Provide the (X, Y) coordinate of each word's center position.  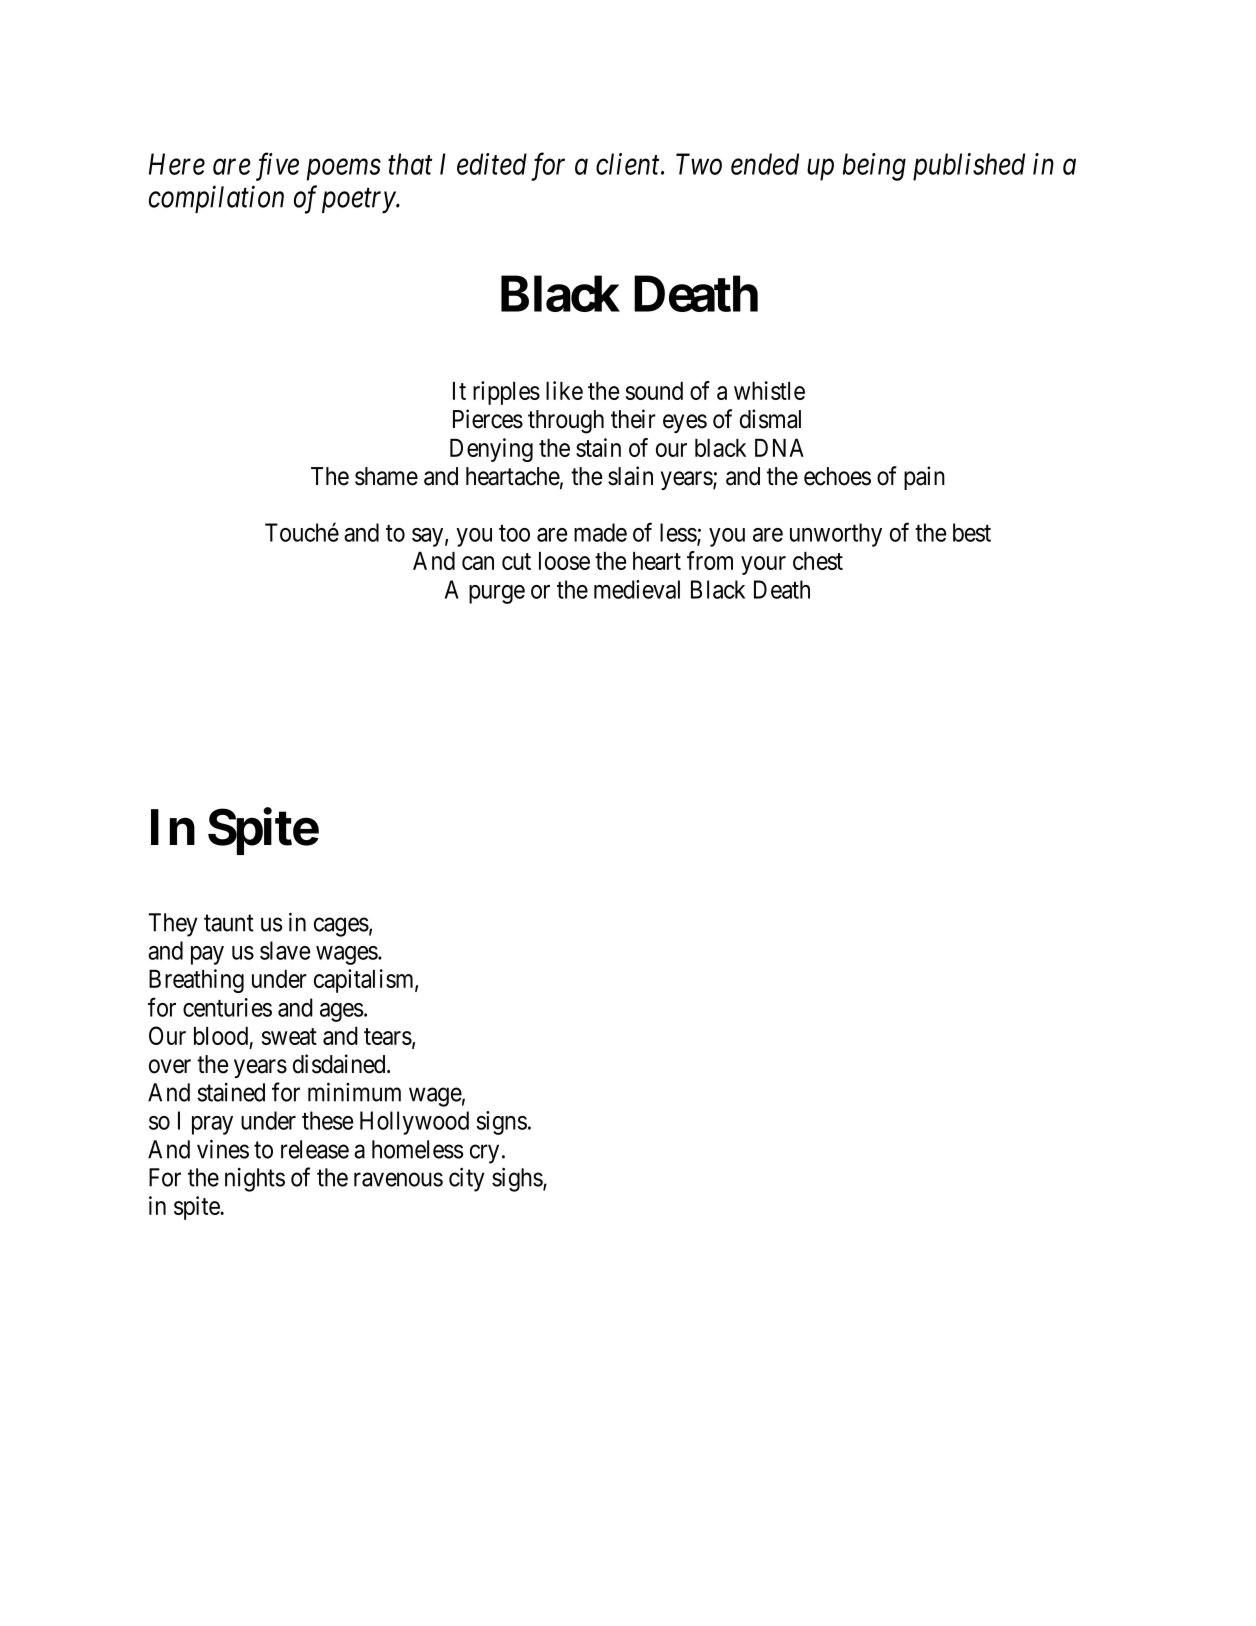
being (874, 167)
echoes (837, 476)
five (277, 167)
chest (818, 561)
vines (223, 1149)
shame (386, 476)
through (566, 422)
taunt (229, 923)
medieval (637, 589)
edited (492, 164)
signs (501, 1123)
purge (497, 594)
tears (388, 1036)
